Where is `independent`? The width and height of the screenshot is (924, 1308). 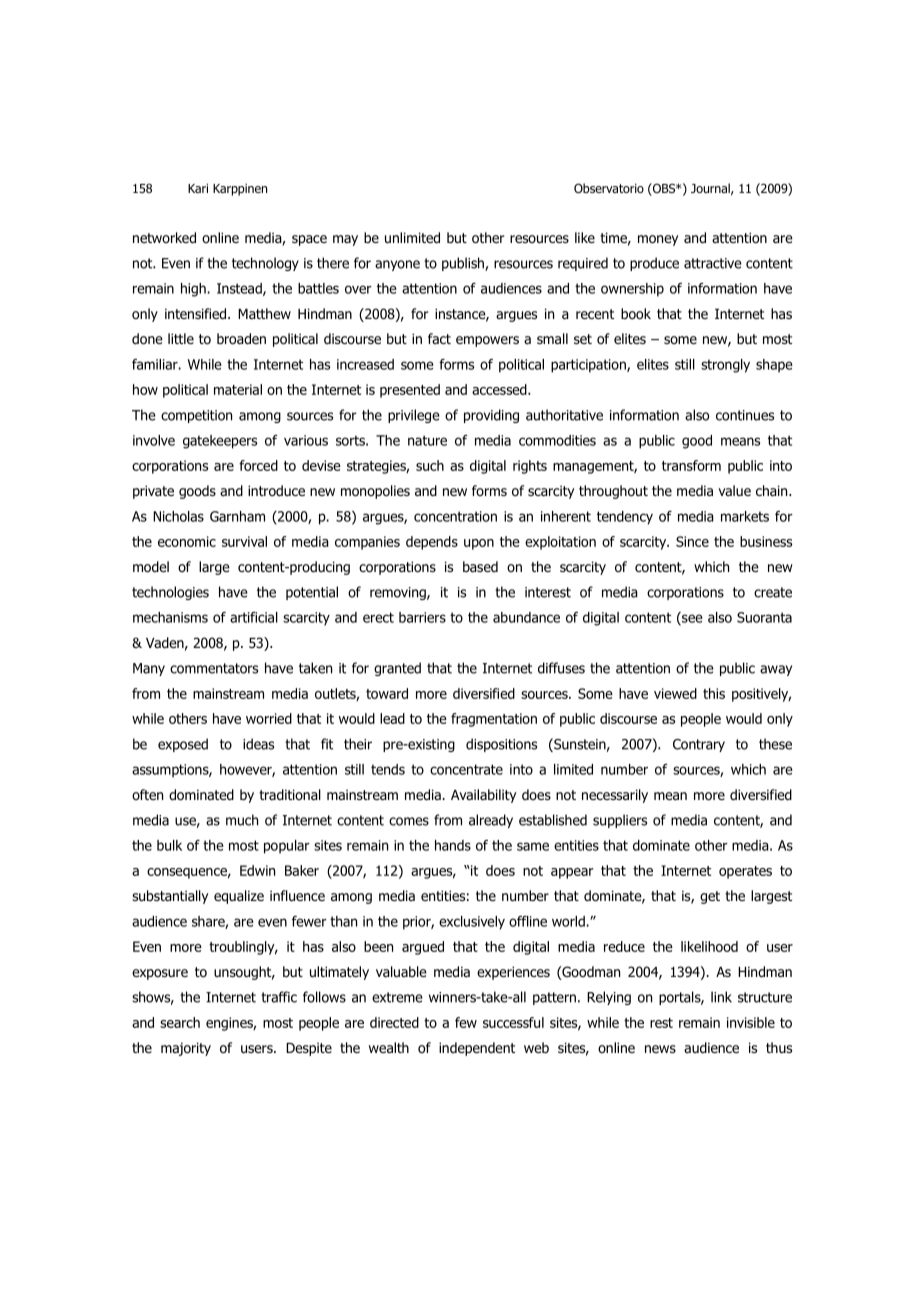
independent is located at coordinates (477, 1049).
